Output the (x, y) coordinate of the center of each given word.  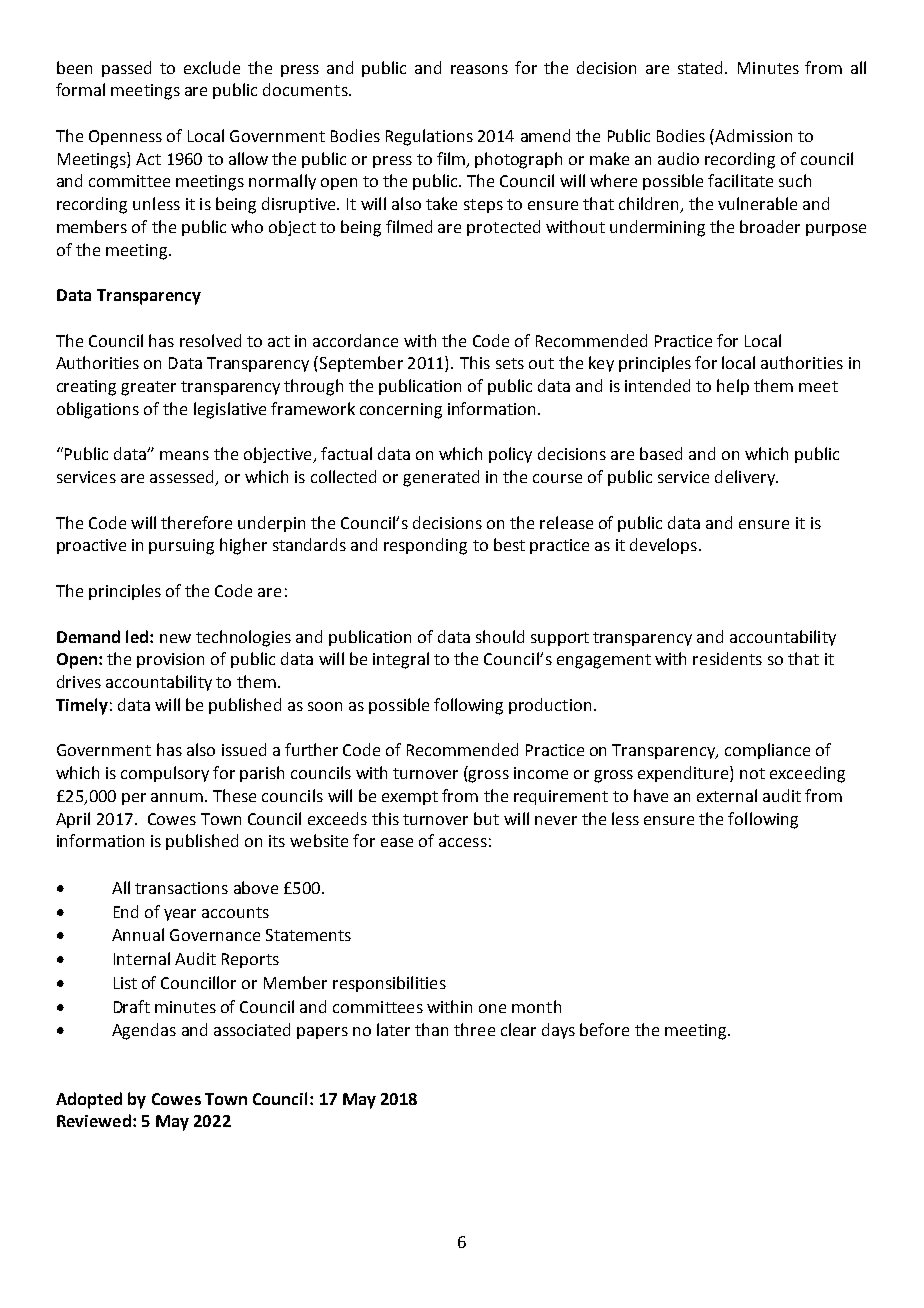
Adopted (89, 1100)
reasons (479, 69)
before (604, 1029)
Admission (753, 135)
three (474, 1029)
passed (126, 69)
